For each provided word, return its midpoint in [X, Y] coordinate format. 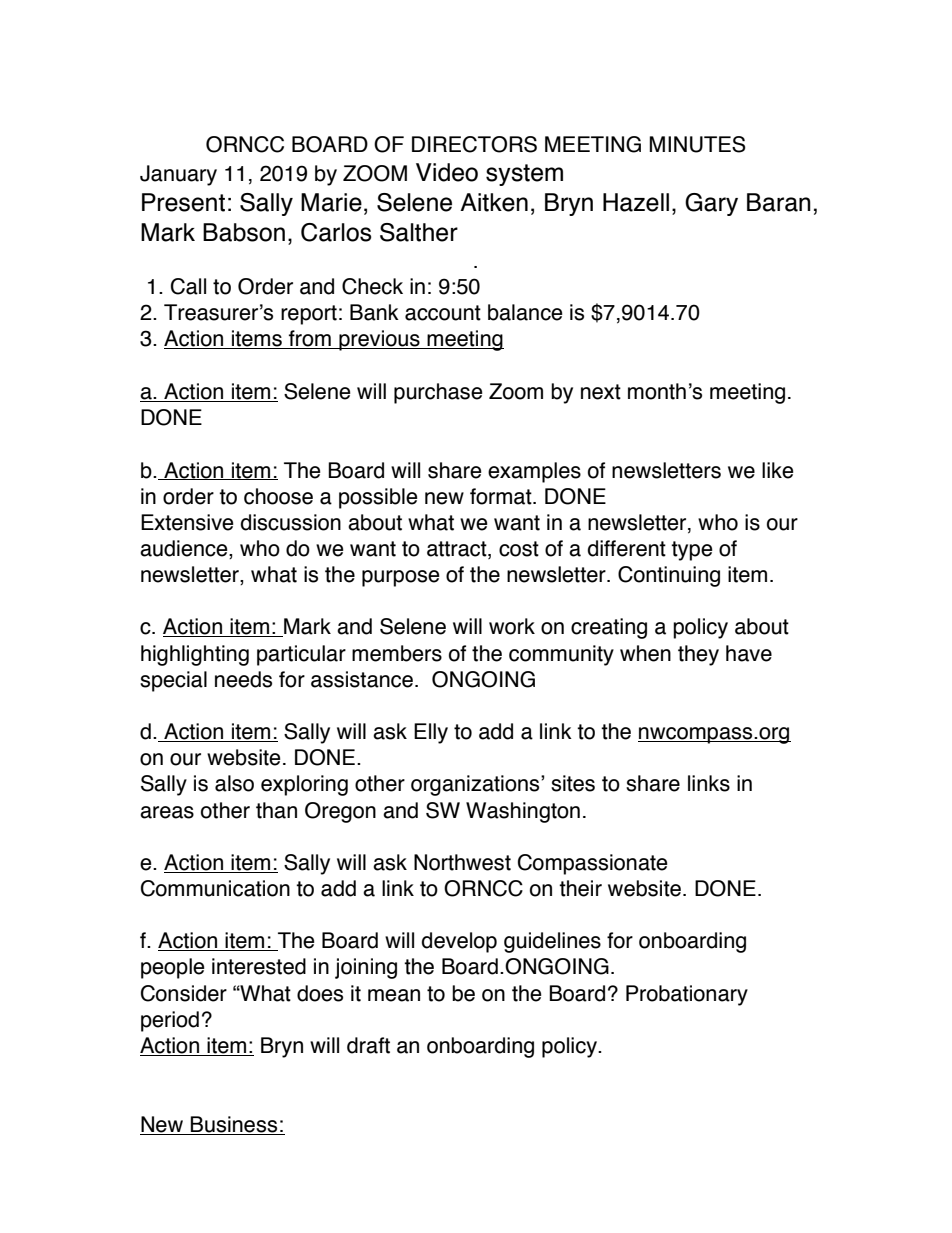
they [698, 655]
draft [368, 1045]
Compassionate [593, 864]
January [178, 175]
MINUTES [697, 144]
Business [234, 1125]
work [512, 626]
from [310, 339]
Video [447, 172]
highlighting [195, 655]
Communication [215, 888]
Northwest [462, 862]
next [601, 392]
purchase [438, 393]
